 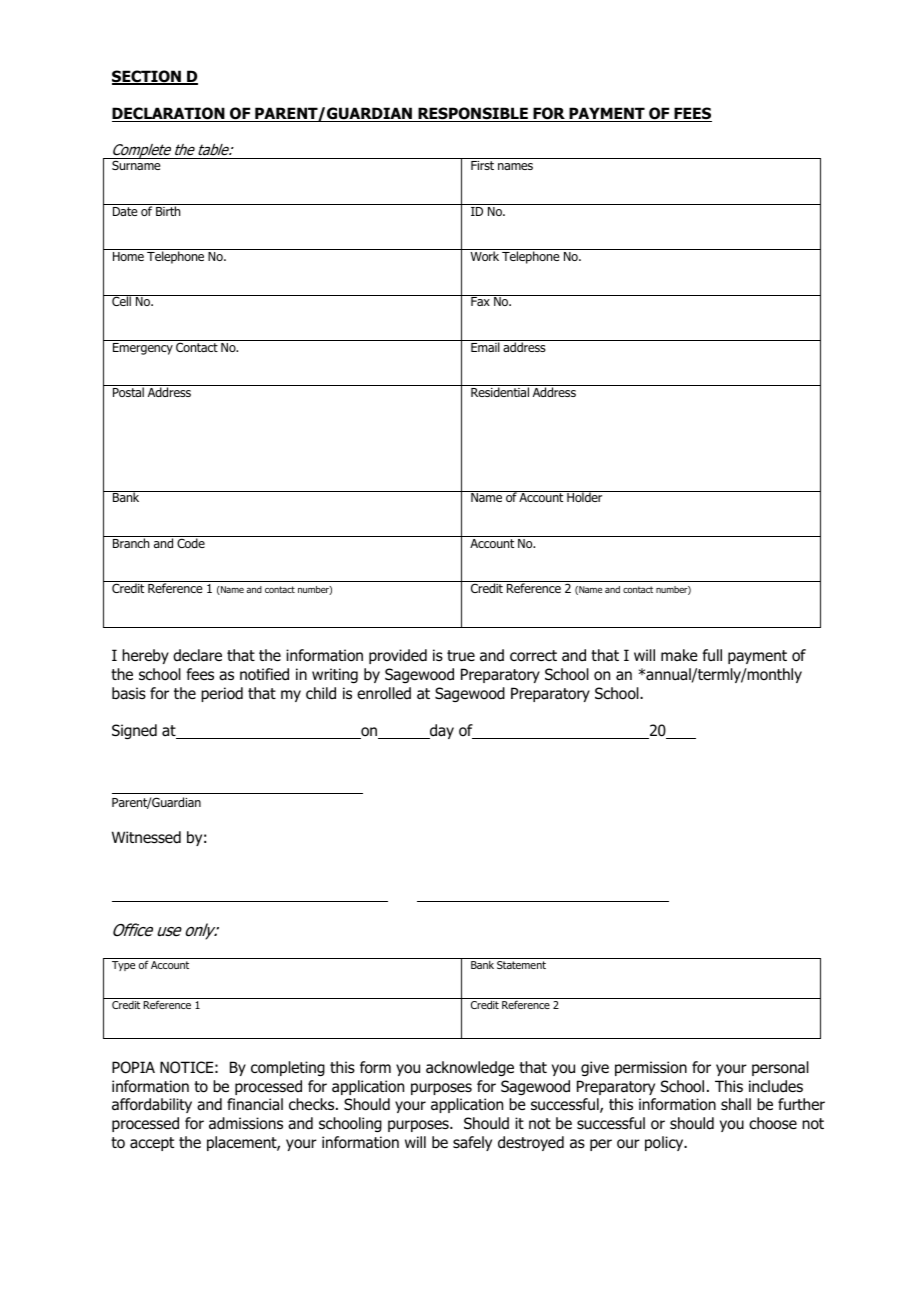 What do you see at coordinates (679, 655) in the document?
I see `make` at bounding box center [679, 655].
